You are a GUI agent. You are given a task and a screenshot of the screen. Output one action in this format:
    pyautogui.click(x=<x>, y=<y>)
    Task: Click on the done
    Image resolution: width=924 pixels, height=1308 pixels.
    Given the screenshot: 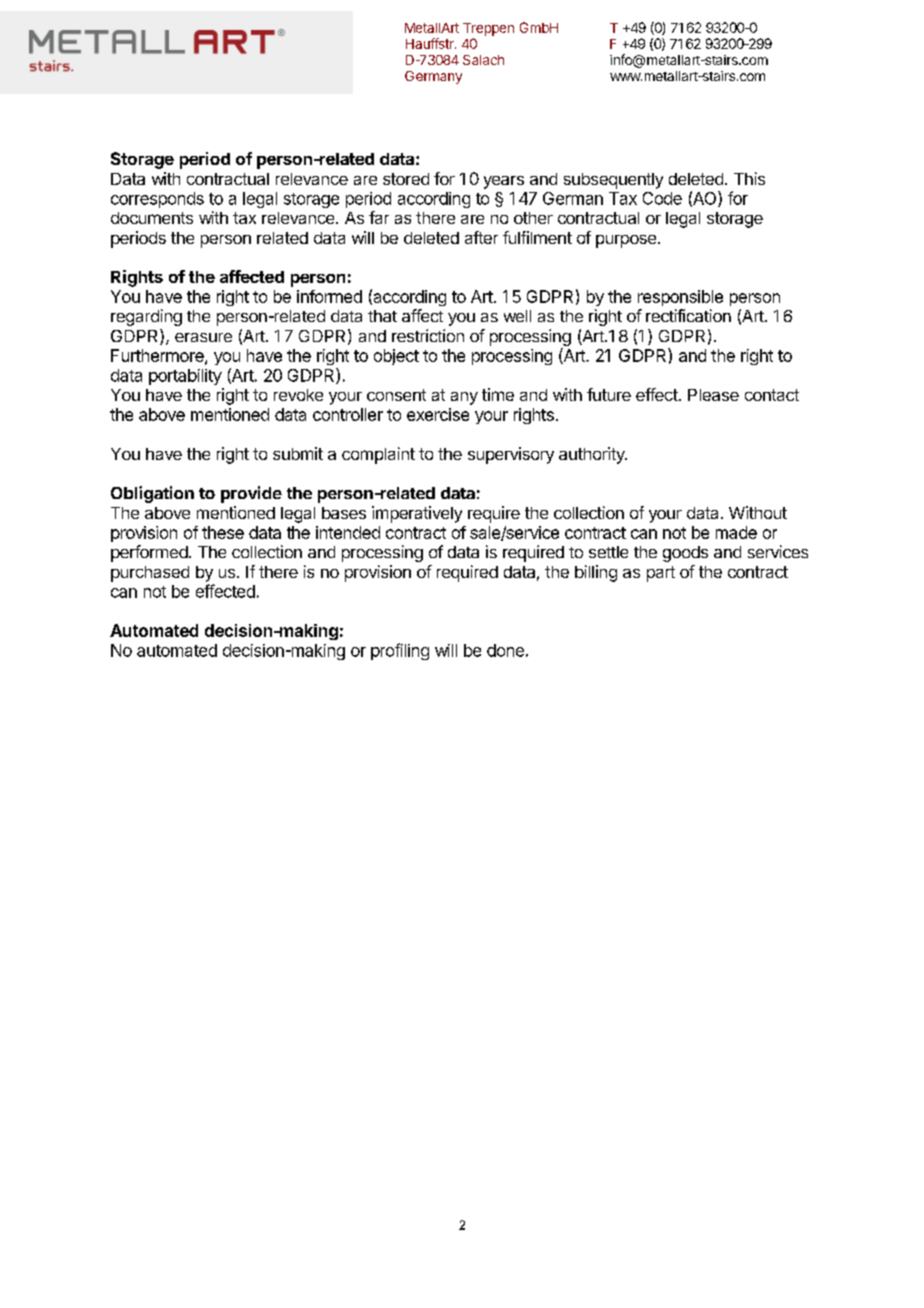 What is the action you would take?
    pyautogui.click(x=505, y=650)
